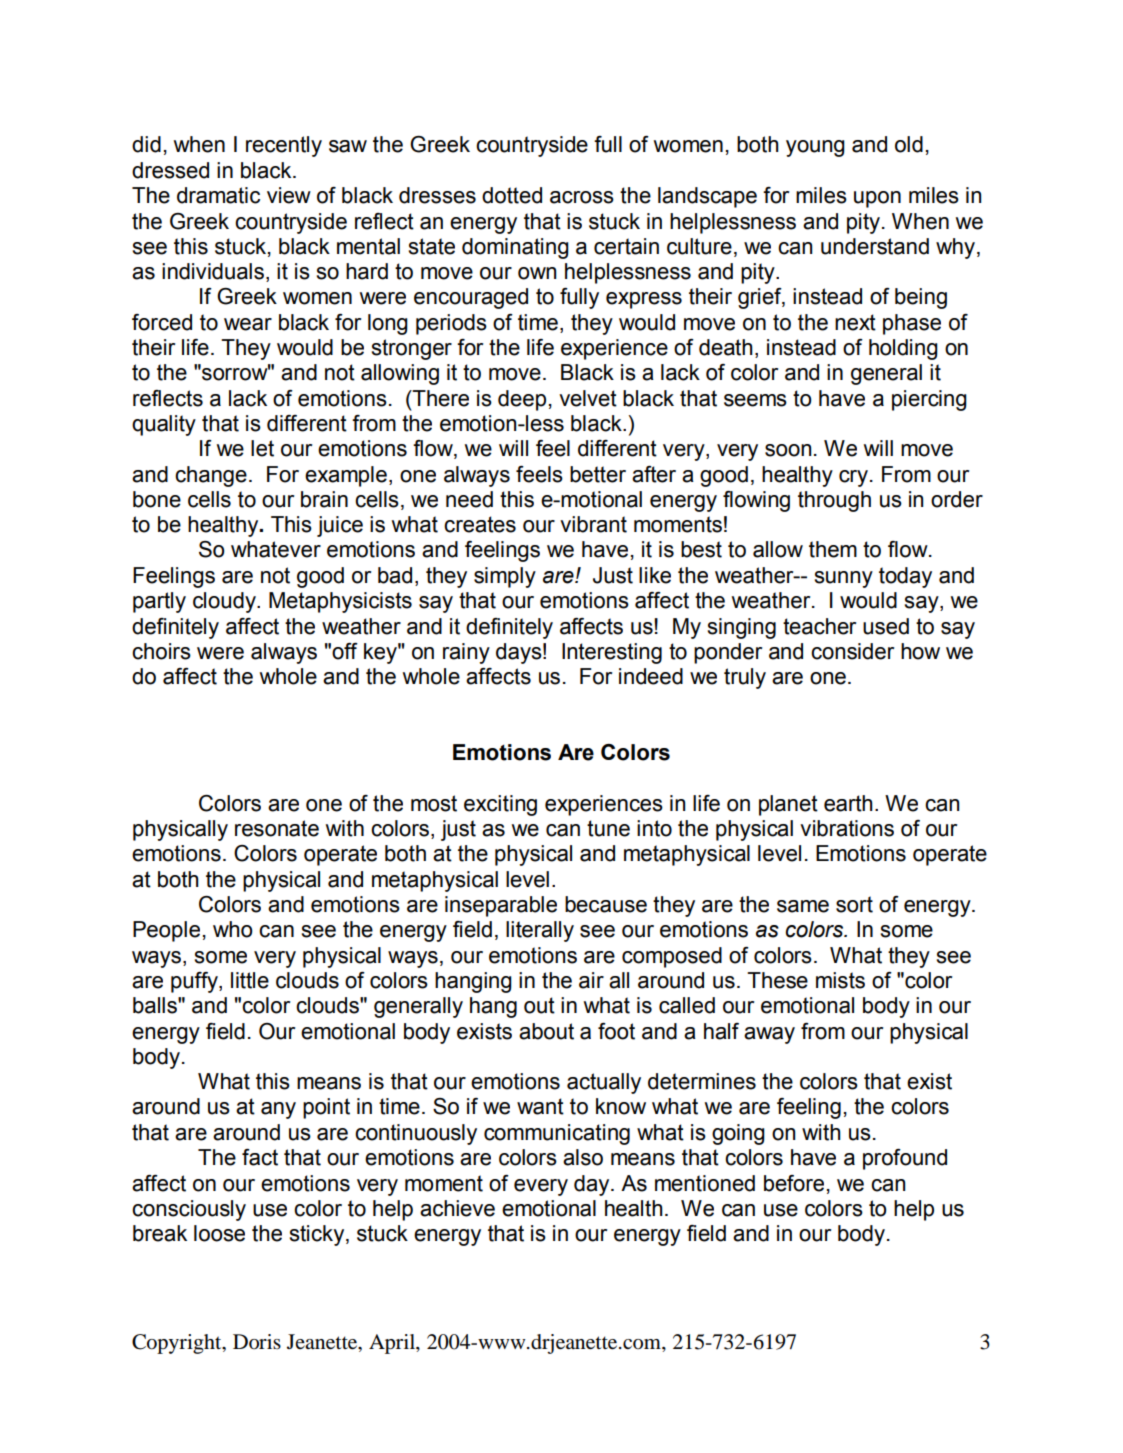 The image size is (1123, 1453). Describe the element at coordinates (929, 400) in the image. I see `piercing` at that location.
